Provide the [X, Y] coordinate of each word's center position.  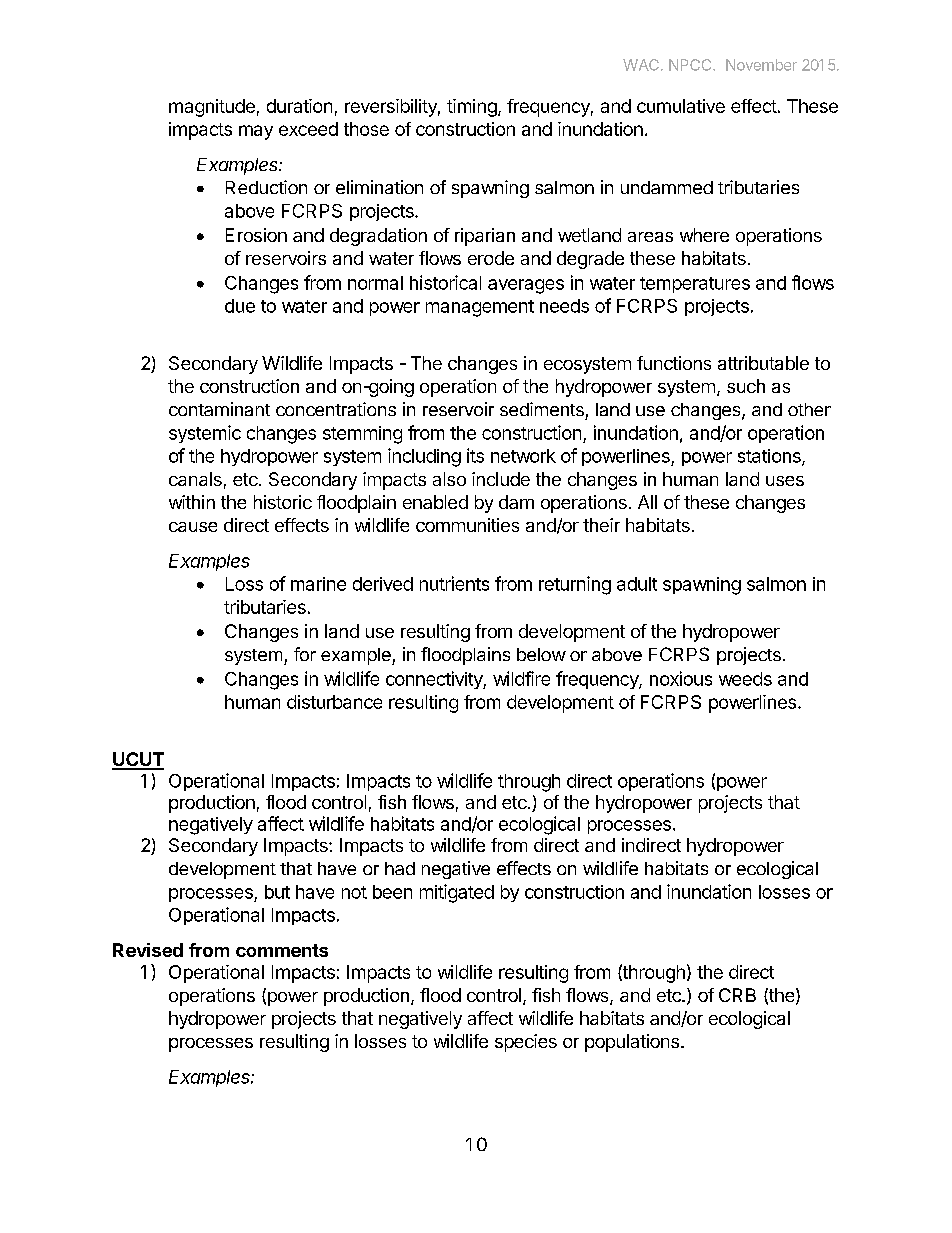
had [400, 868]
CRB [737, 995]
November [761, 65]
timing [472, 108]
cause [193, 527]
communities [467, 525]
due [240, 306]
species [526, 1043]
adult [637, 584]
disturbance [334, 702]
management [480, 308]
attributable [763, 363]
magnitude [212, 108]
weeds [745, 679]
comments [282, 950]
